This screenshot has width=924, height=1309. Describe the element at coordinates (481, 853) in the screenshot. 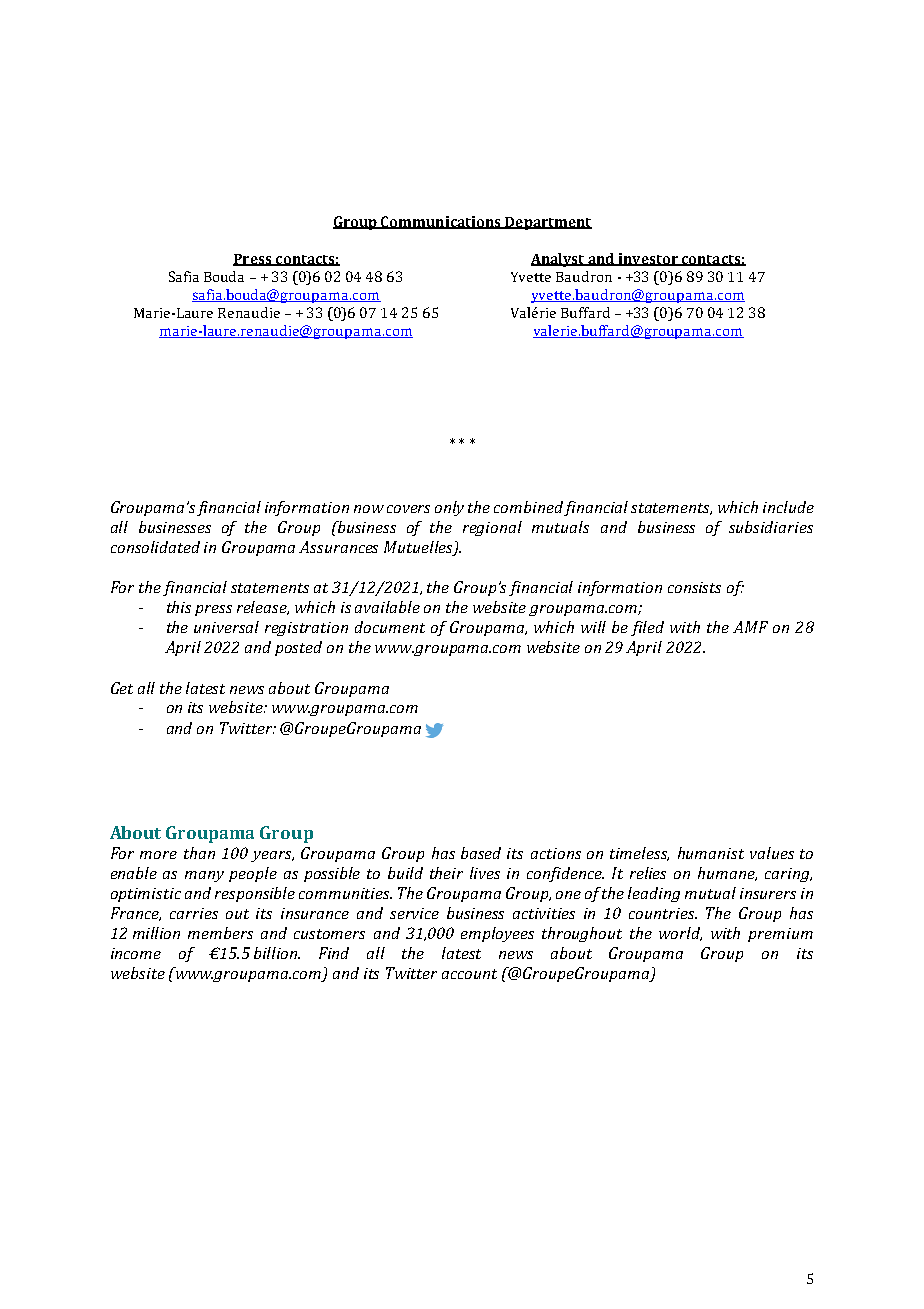

I see `based` at that location.
